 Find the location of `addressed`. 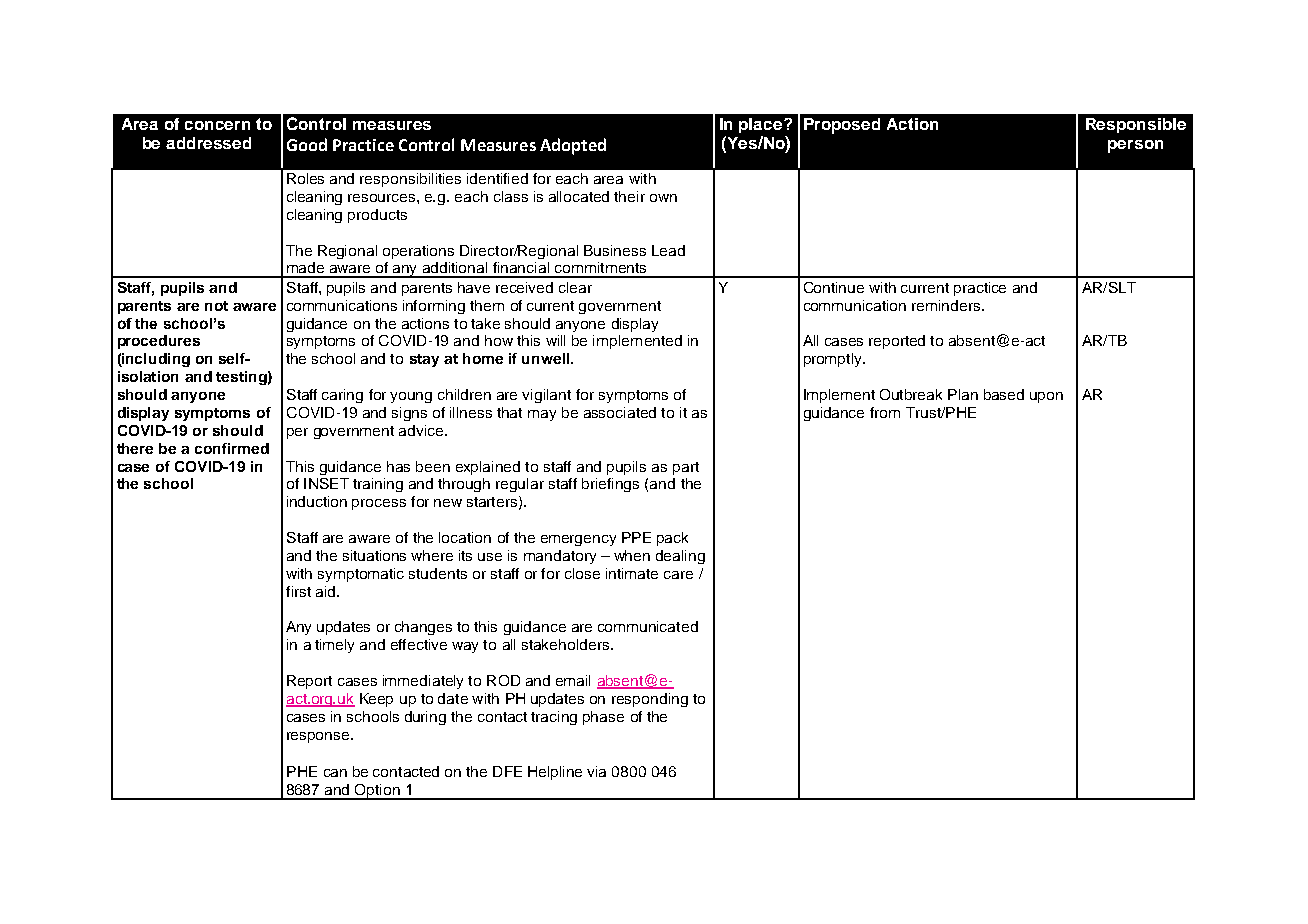

addressed is located at coordinates (208, 143).
